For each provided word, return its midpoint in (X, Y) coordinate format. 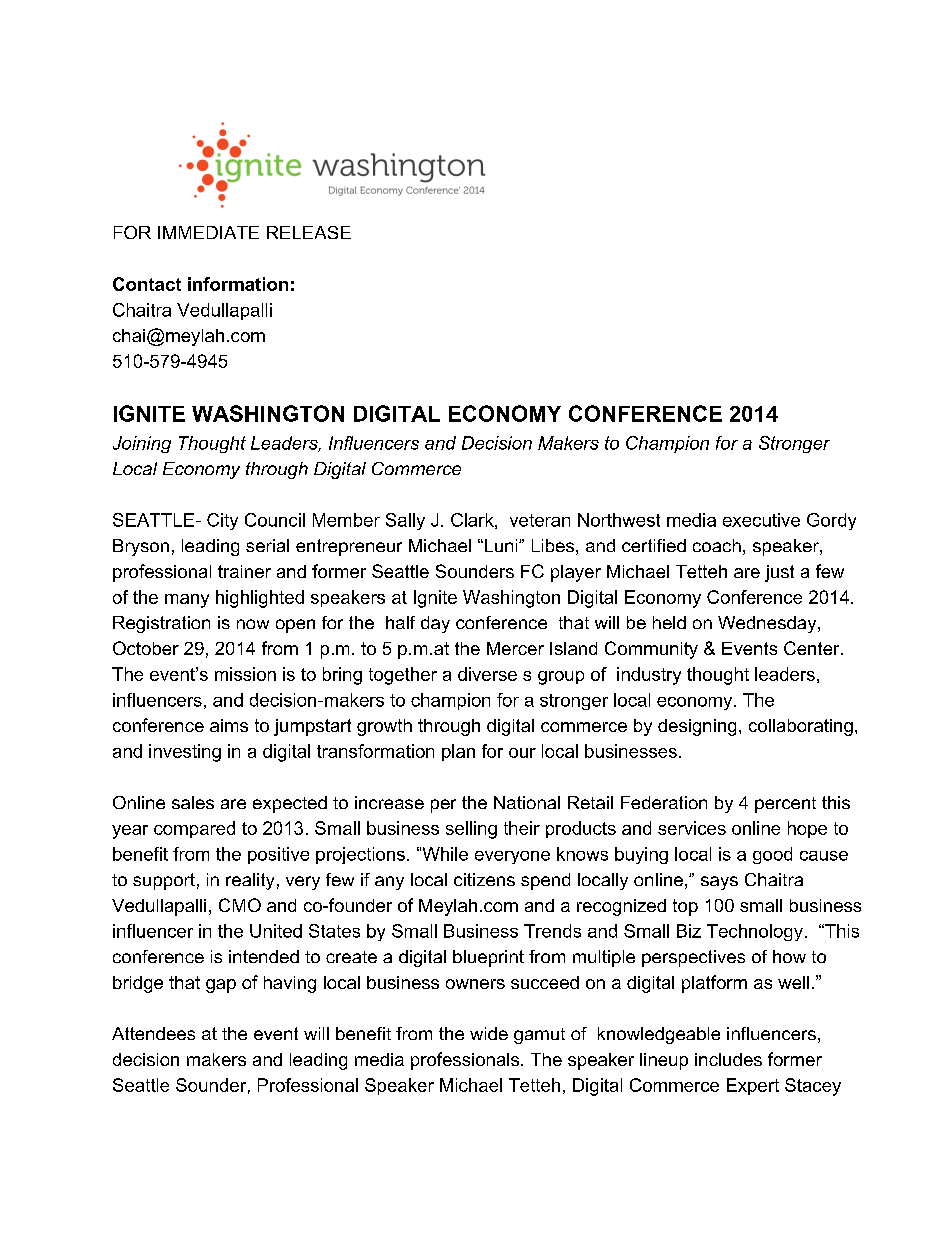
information (238, 284)
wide (489, 1033)
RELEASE (309, 232)
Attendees (153, 1033)
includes (728, 1059)
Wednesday (768, 624)
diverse (487, 674)
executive (761, 520)
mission (245, 674)
